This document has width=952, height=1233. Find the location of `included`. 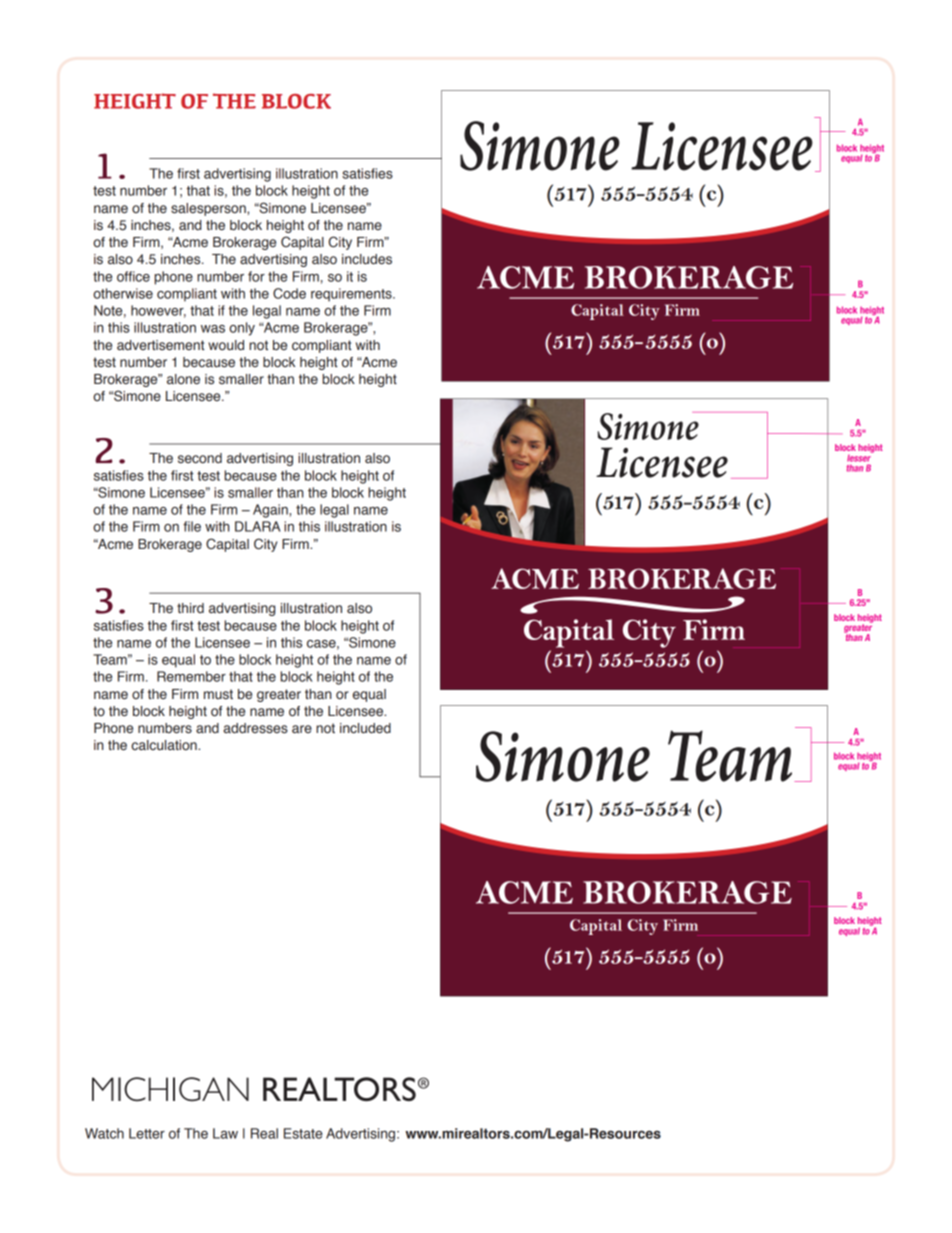

included is located at coordinates (365, 728).
